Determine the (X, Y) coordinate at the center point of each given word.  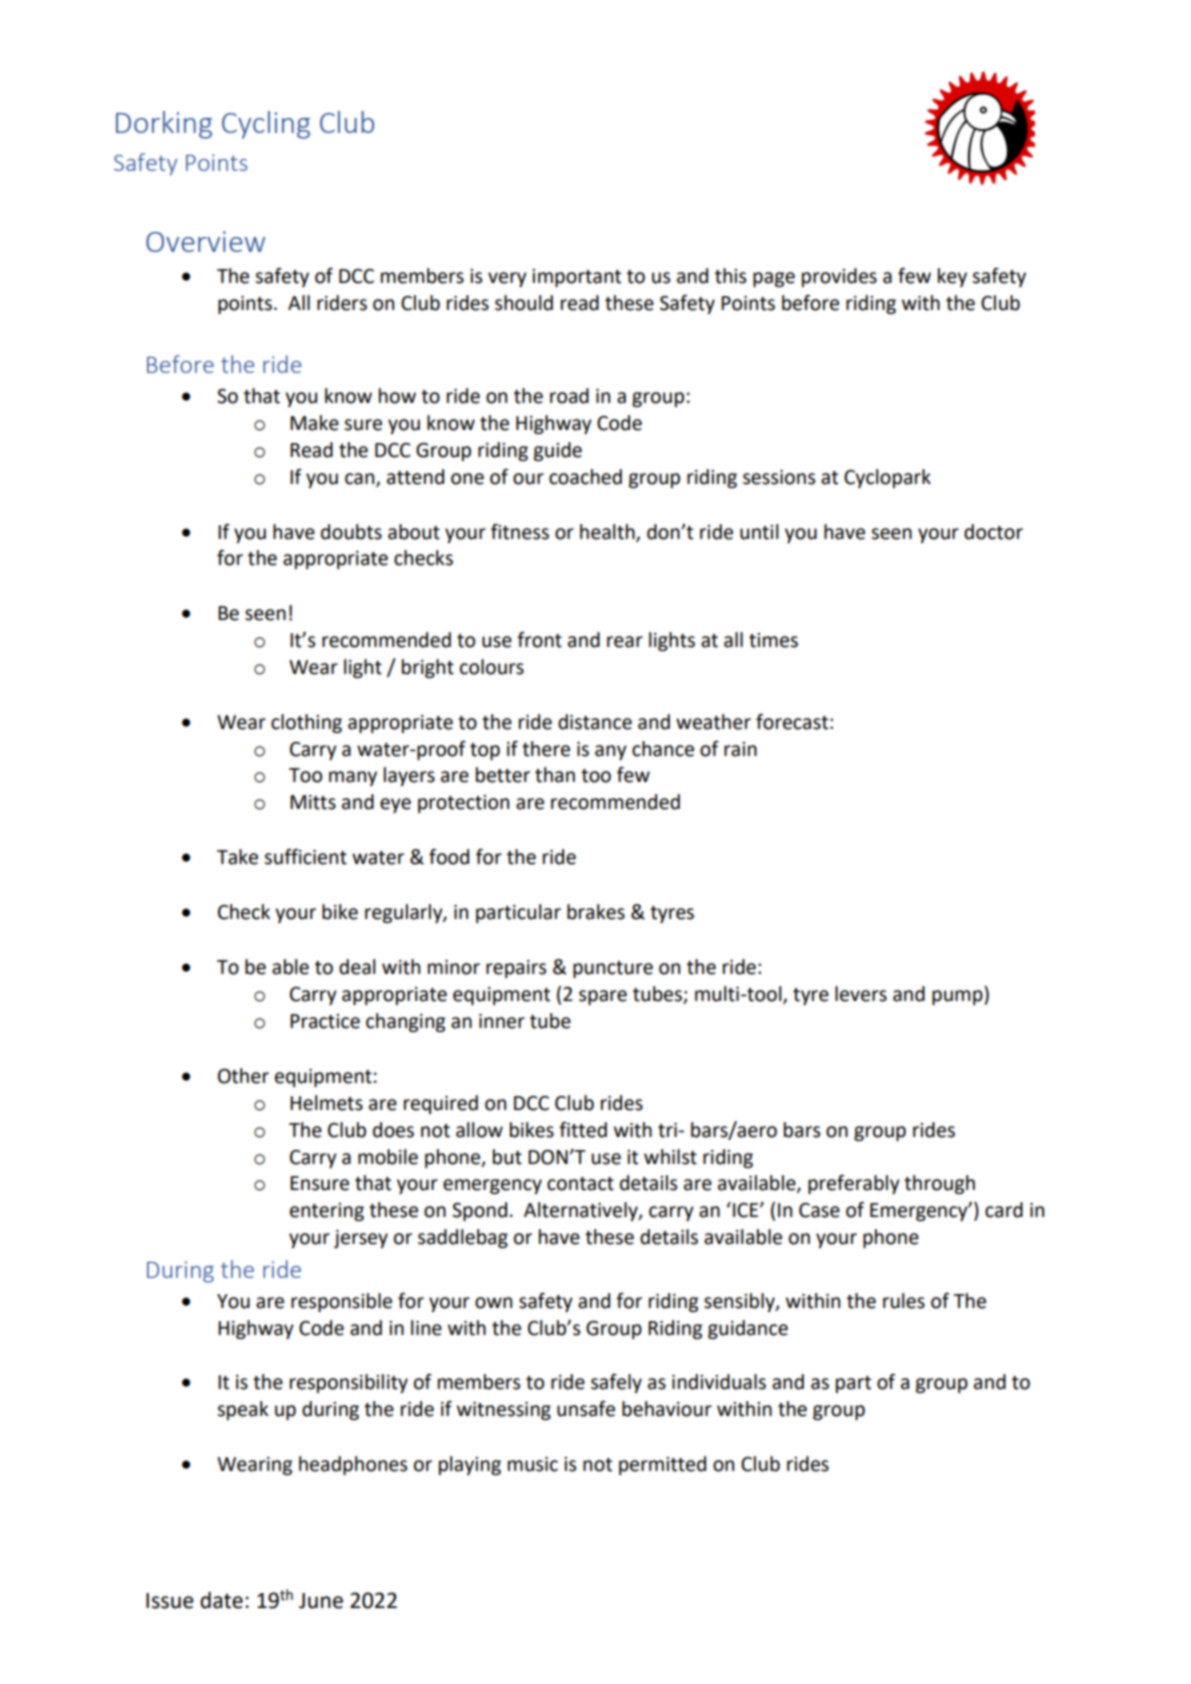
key (952, 277)
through (939, 1184)
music (533, 1464)
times (773, 640)
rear (625, 642)
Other (243, 1076)
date (221, 1600)
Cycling (266, 125)
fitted (583, 1130)
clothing (306, 723)
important (576, 278)
